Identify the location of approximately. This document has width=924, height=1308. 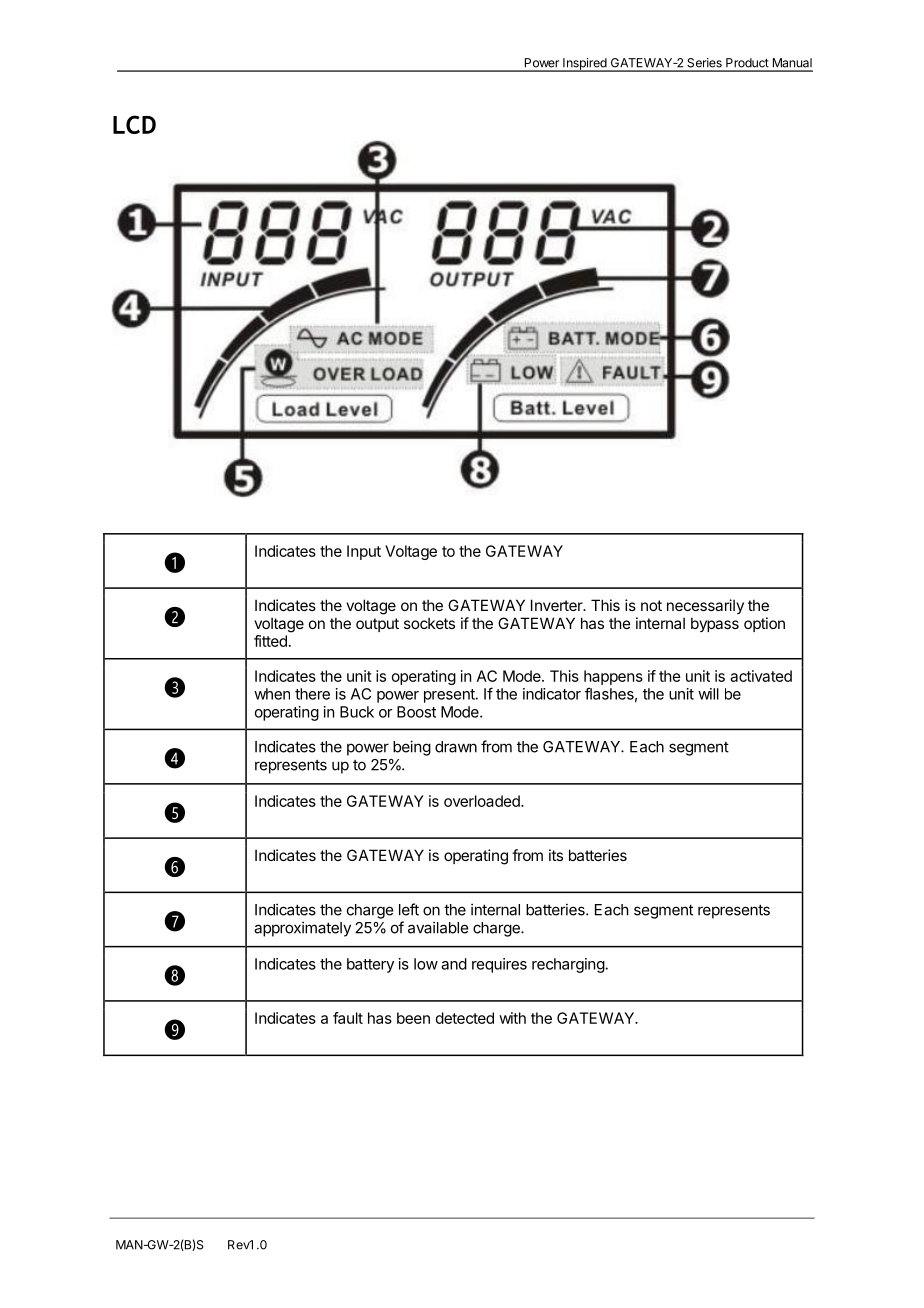
(302, 929).
